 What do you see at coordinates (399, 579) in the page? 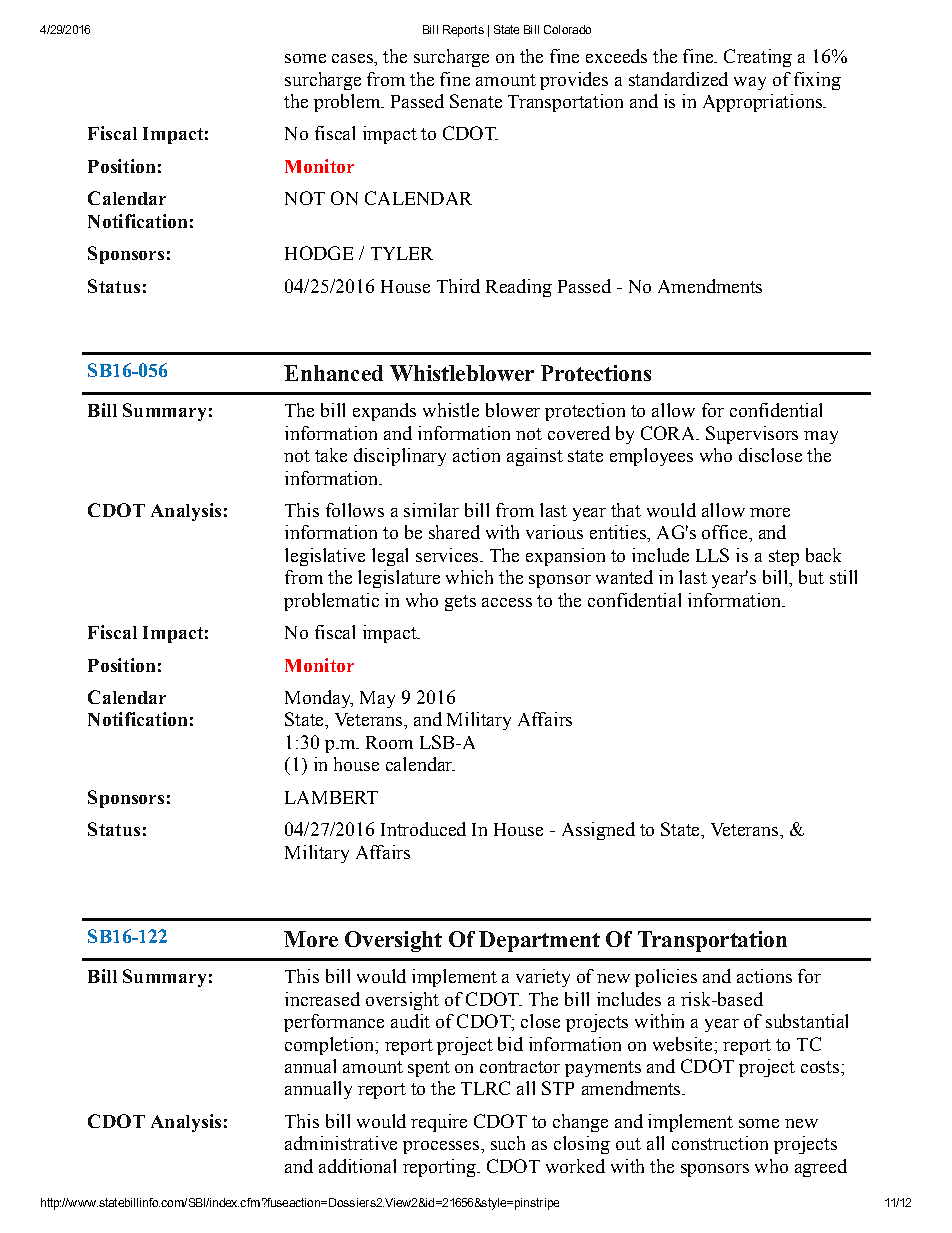
I see `legislature` at bounding box center [399, 579].
